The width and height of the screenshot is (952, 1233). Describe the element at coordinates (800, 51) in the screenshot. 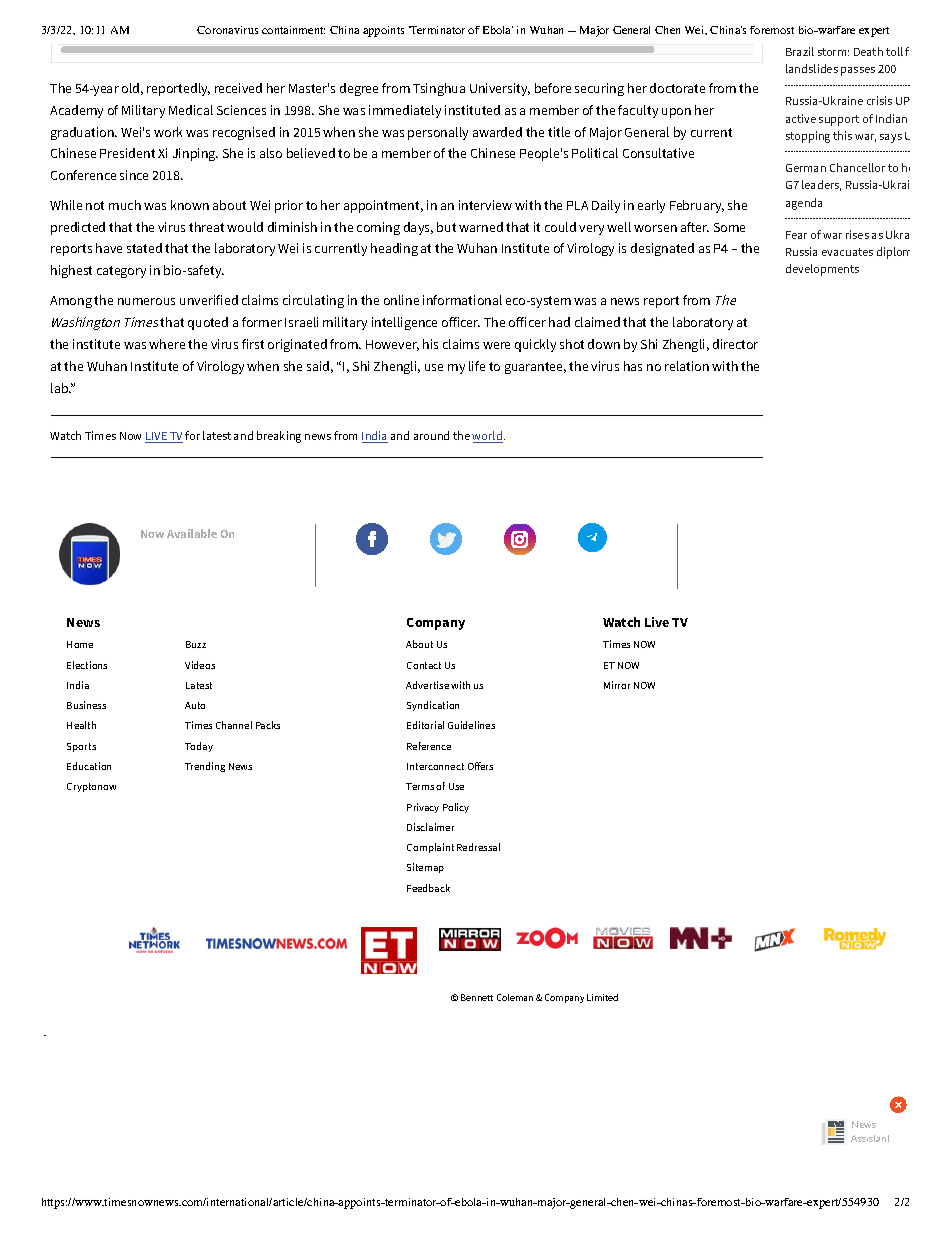

I see `Brazil` at that location.
